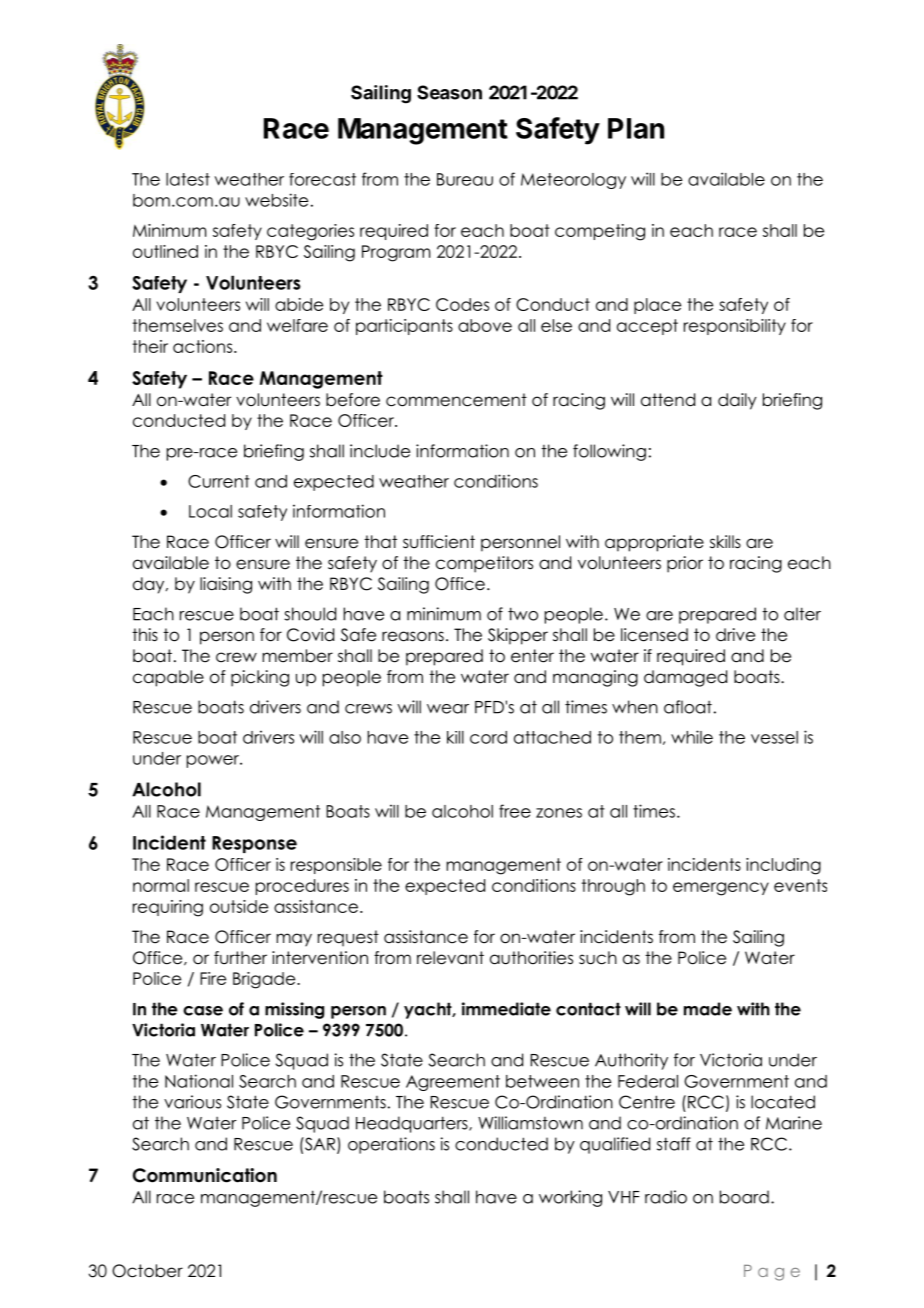 Image resolution: width=924 pixels, height=1308 pixels. I want to click on relevant, so click(450, 958).
